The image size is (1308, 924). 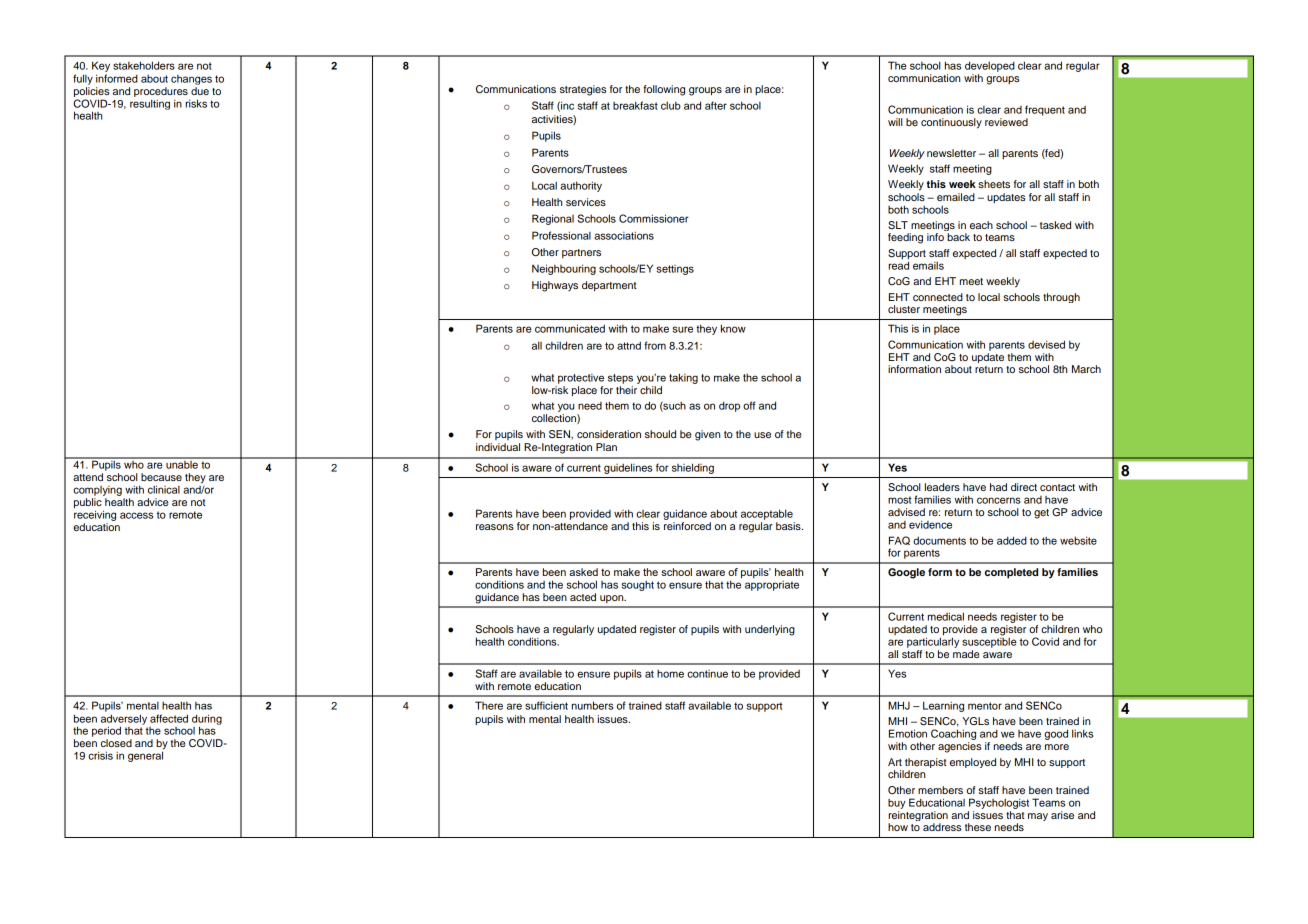 I want to click on unable, so click(x=182, y=463).
